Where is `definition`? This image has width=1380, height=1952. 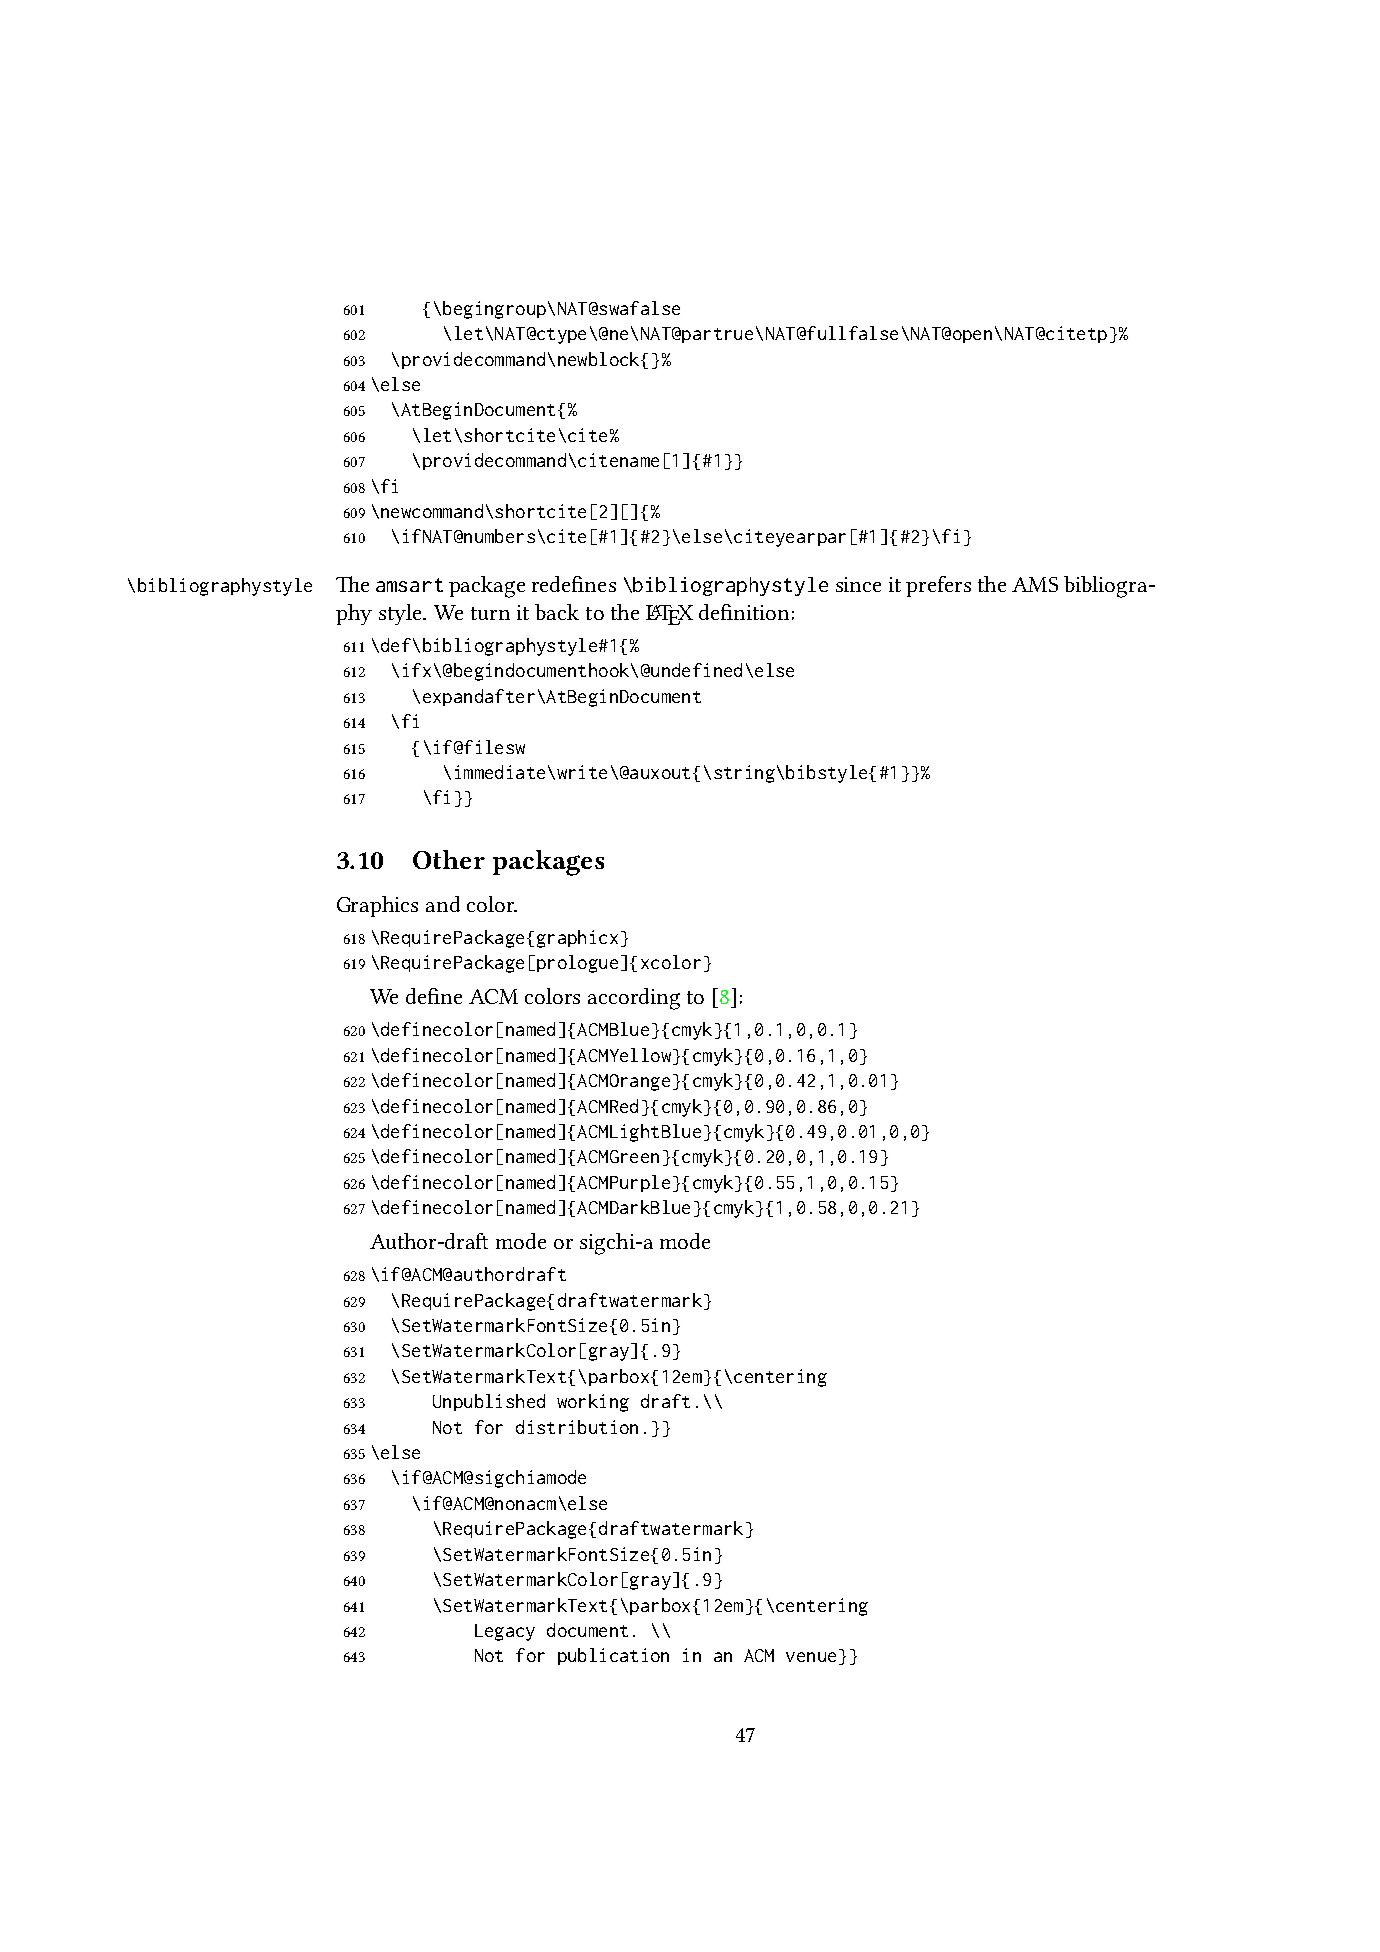
definition is located at coordinates (744, 612).
